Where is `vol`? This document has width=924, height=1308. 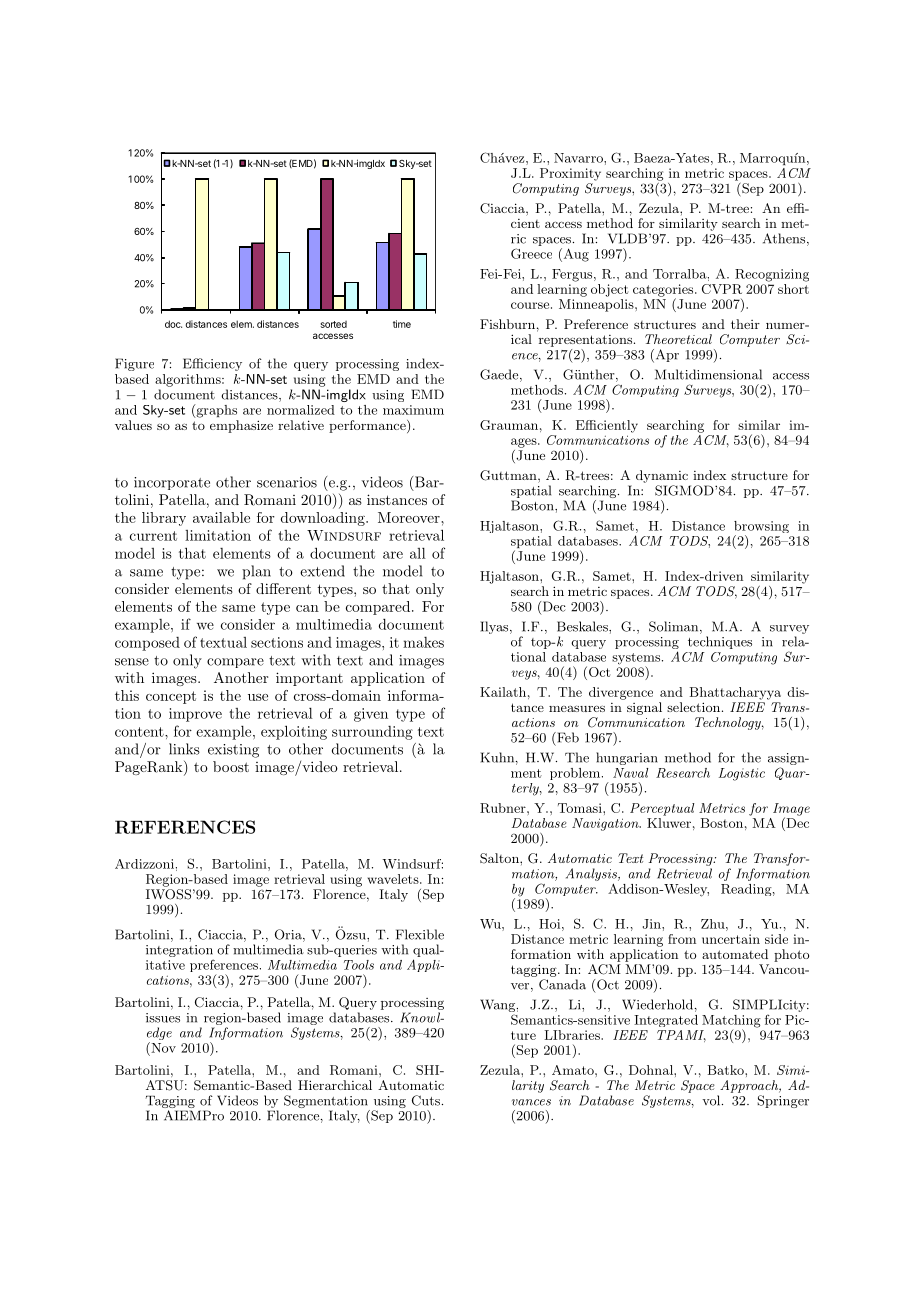 vol is located at coordinates (712, 1100).
